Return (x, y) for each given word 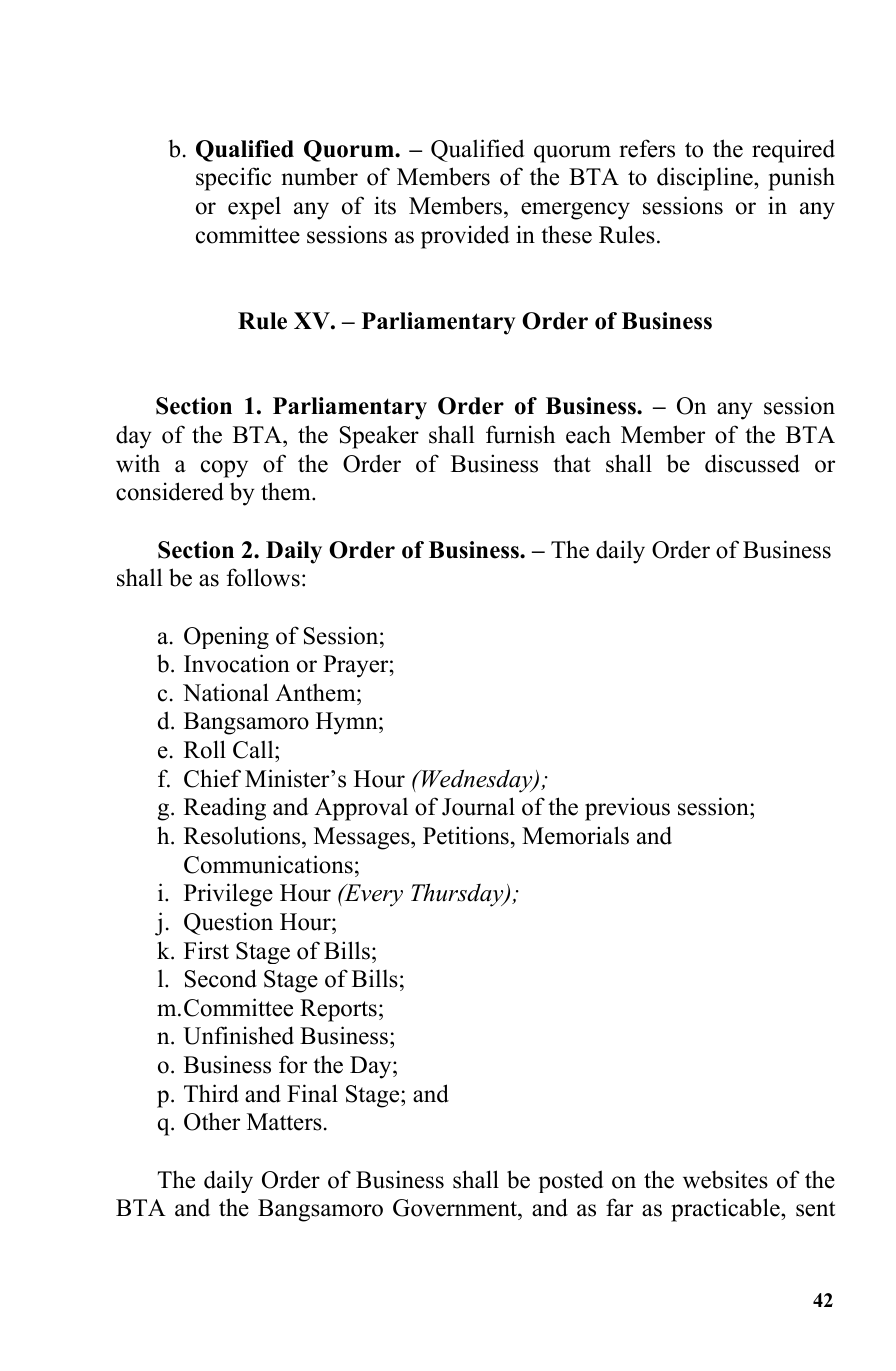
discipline (706, 179)
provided (465, 237)
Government (456, 1209)
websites (725, 1179)
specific (233, 179)
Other (212, 1121)
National (226, 692)
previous (627, 809)
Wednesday (477, 781)
